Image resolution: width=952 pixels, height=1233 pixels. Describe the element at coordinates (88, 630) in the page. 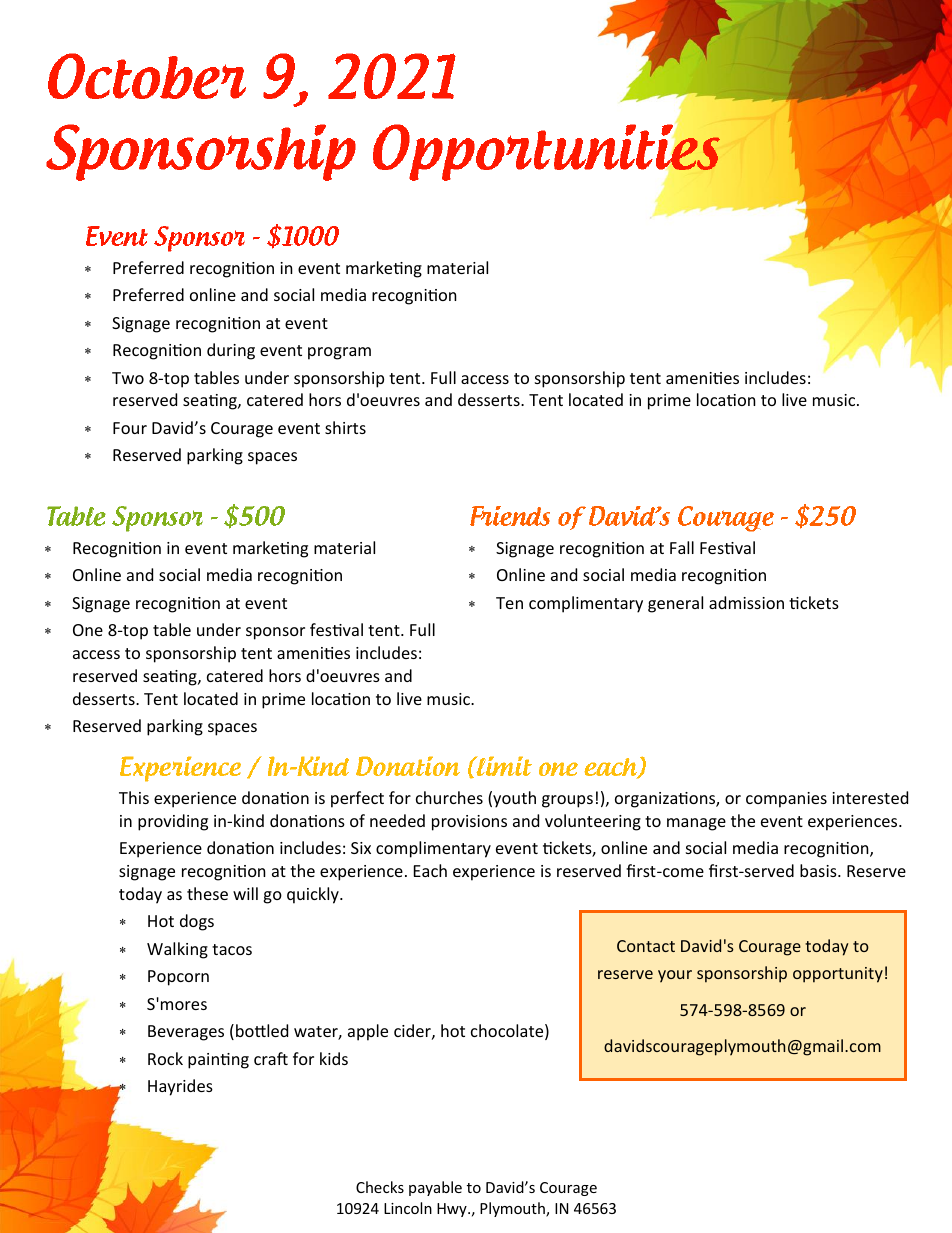

I see `One` at that location.
